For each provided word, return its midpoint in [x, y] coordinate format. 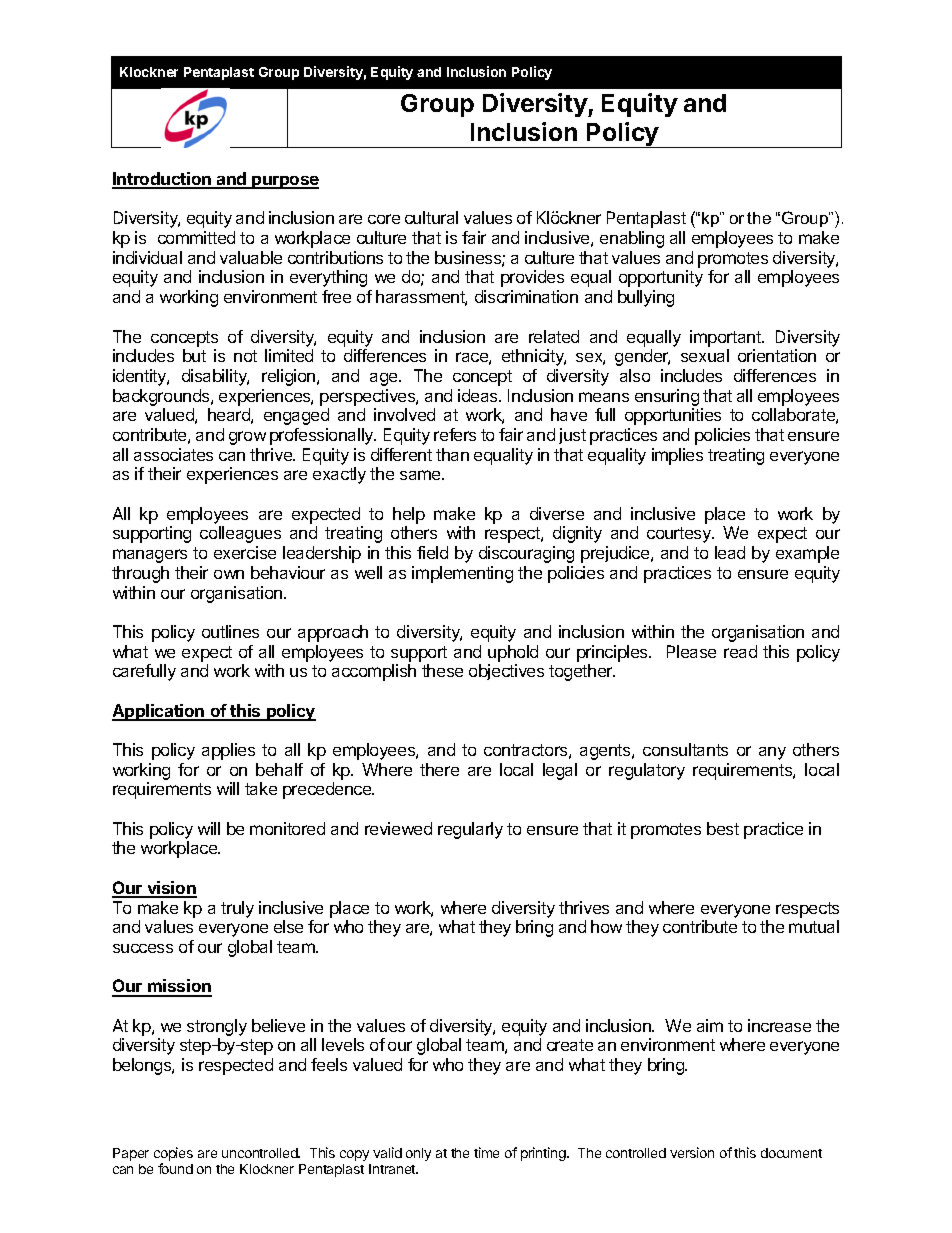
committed [196, 237]
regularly [470, 830]
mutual [814, 926]
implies [677, 456]
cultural [431, 217]
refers [455, 434]
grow [247, 438]
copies [173, 1154]
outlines [230, 631]
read [740, 651]
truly [237, 909]
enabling [632, 239]
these [442, 670]
